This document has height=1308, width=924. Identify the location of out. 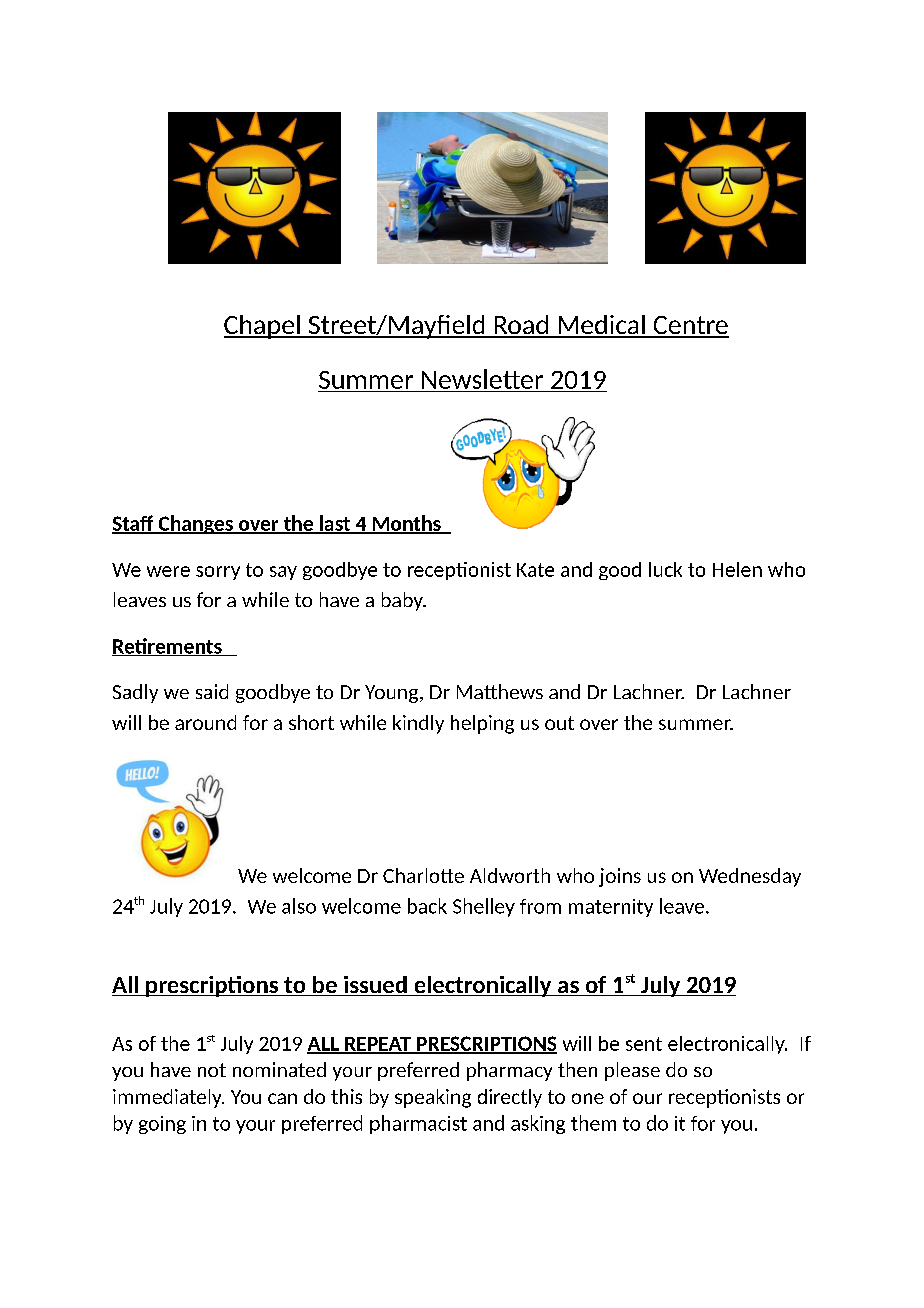
(559, 723).
